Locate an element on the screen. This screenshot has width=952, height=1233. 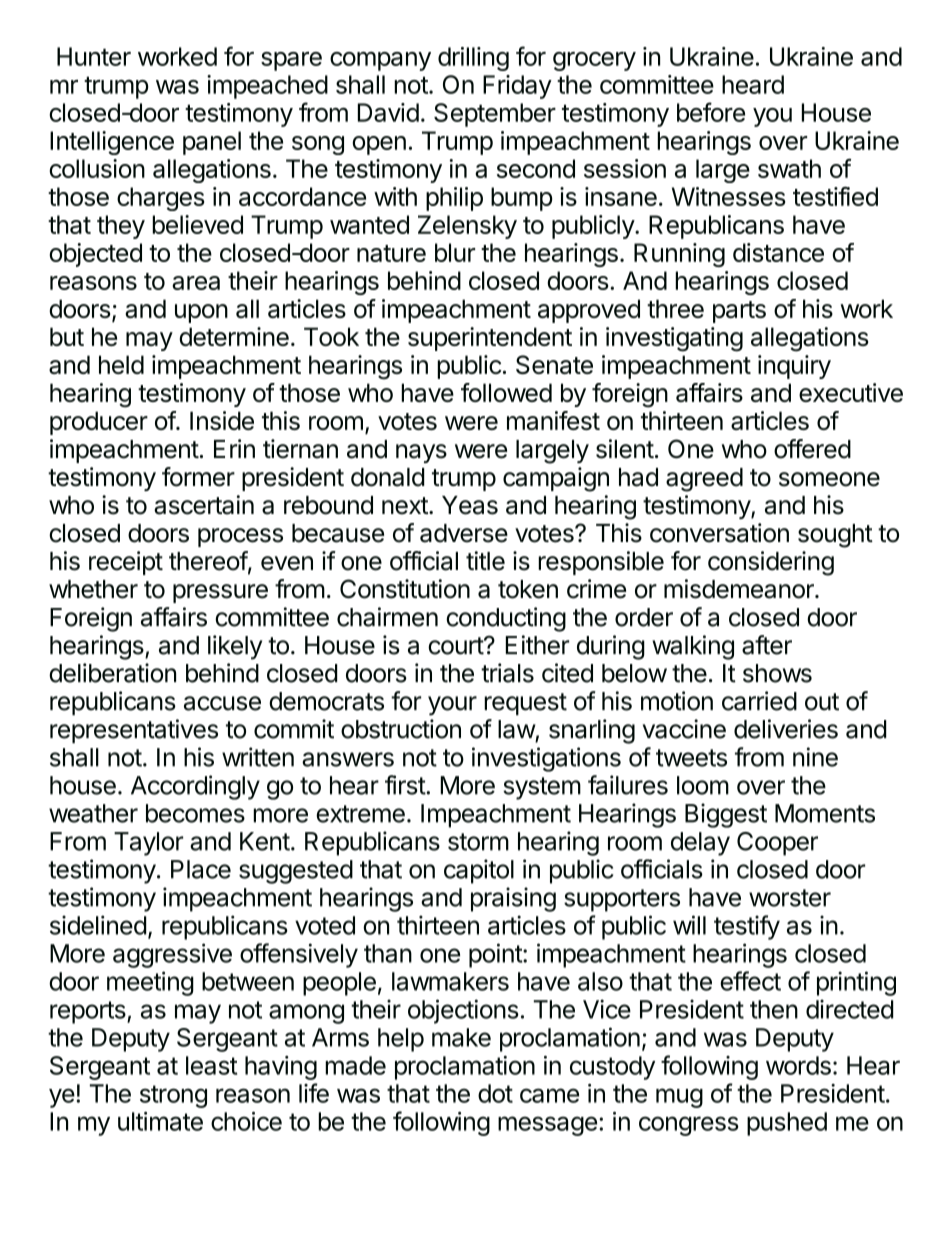
dot is located at coordinates (495, 1093).
